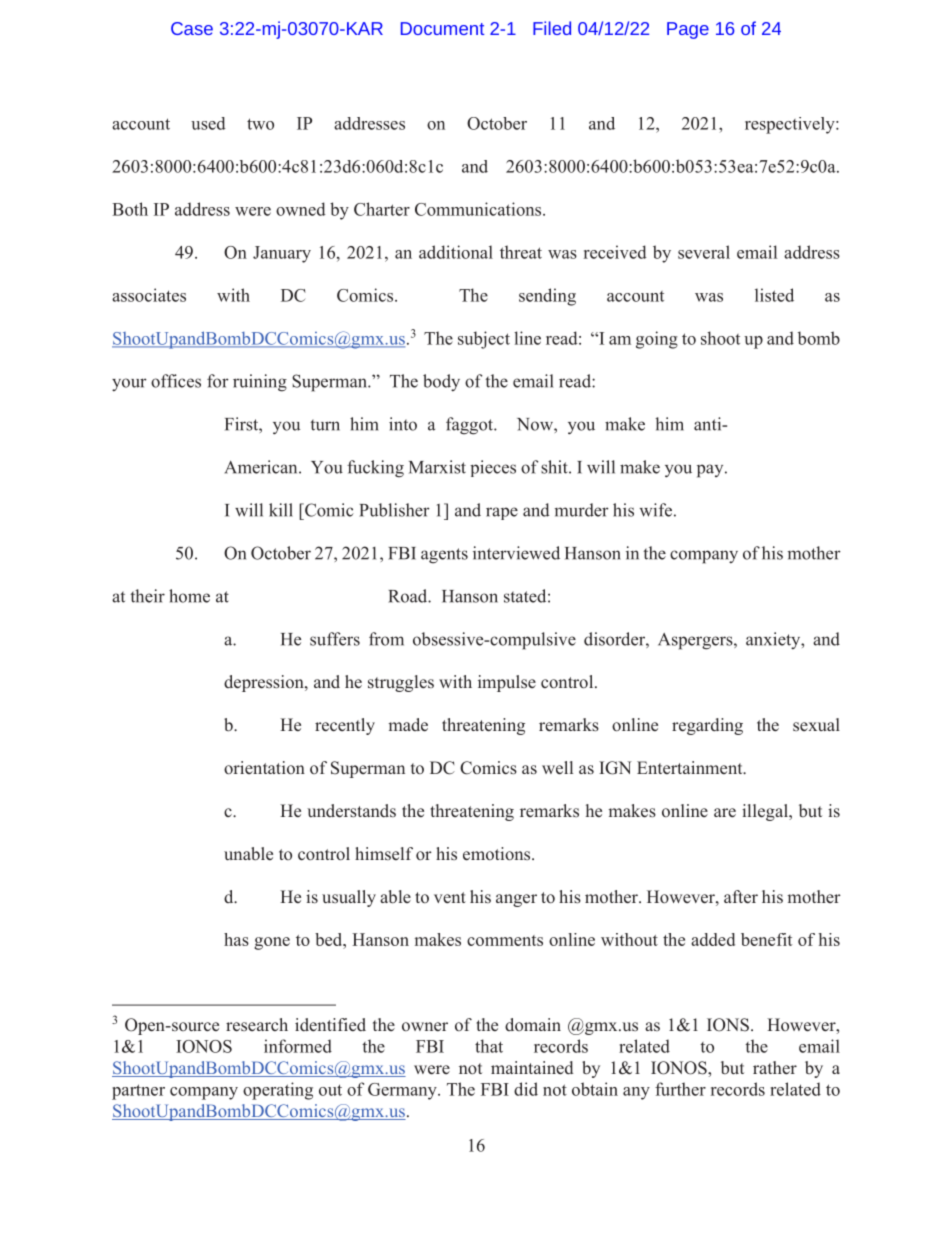 This image has width=952, height=1233. Describe the element at coordinates (688, 30) in the image. I see `Page` at that location.
